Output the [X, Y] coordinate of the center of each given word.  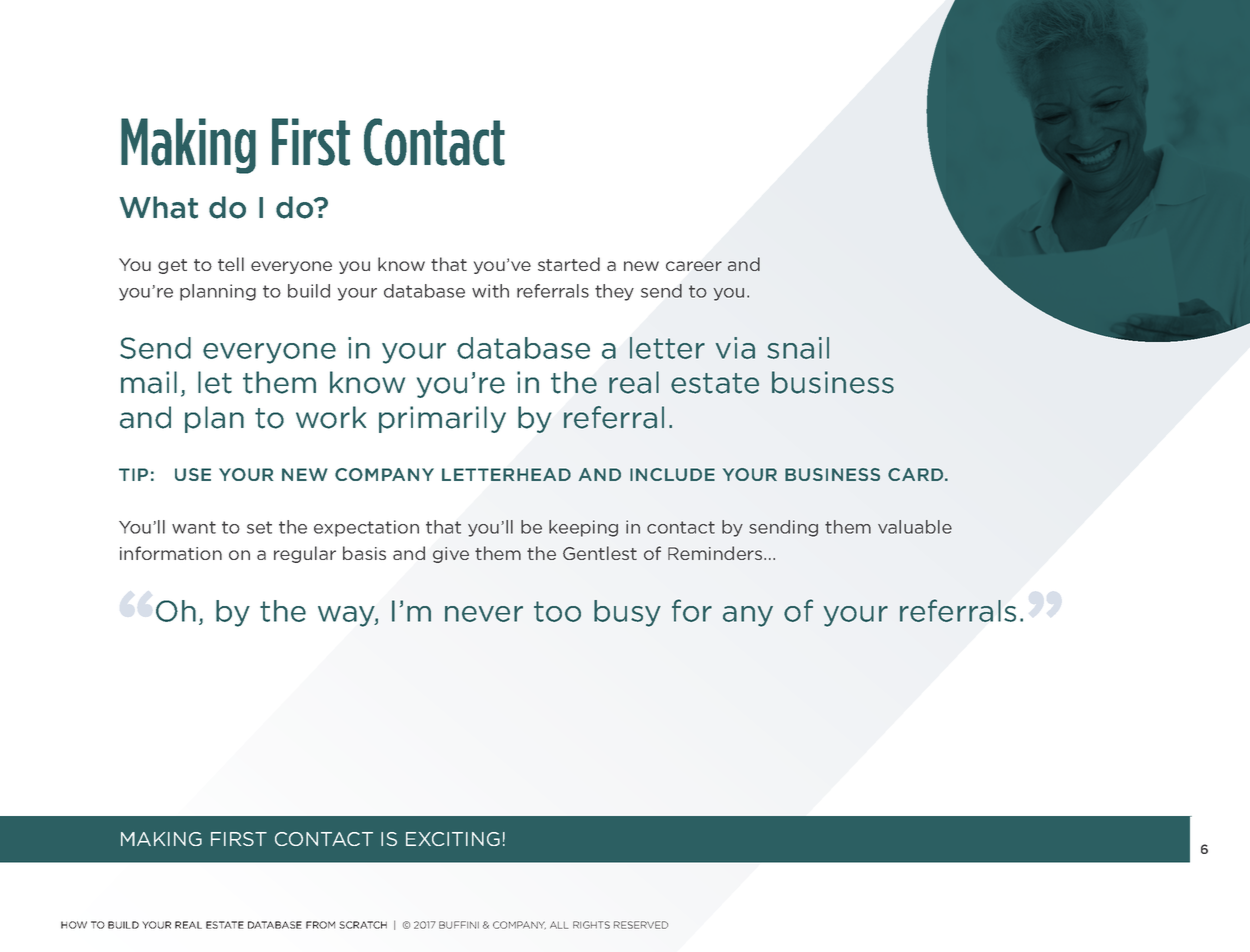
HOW [74, 925]
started [569, 264]
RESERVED [641, 925]
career [694, 266]
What [159, 207]
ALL [559, 925]
